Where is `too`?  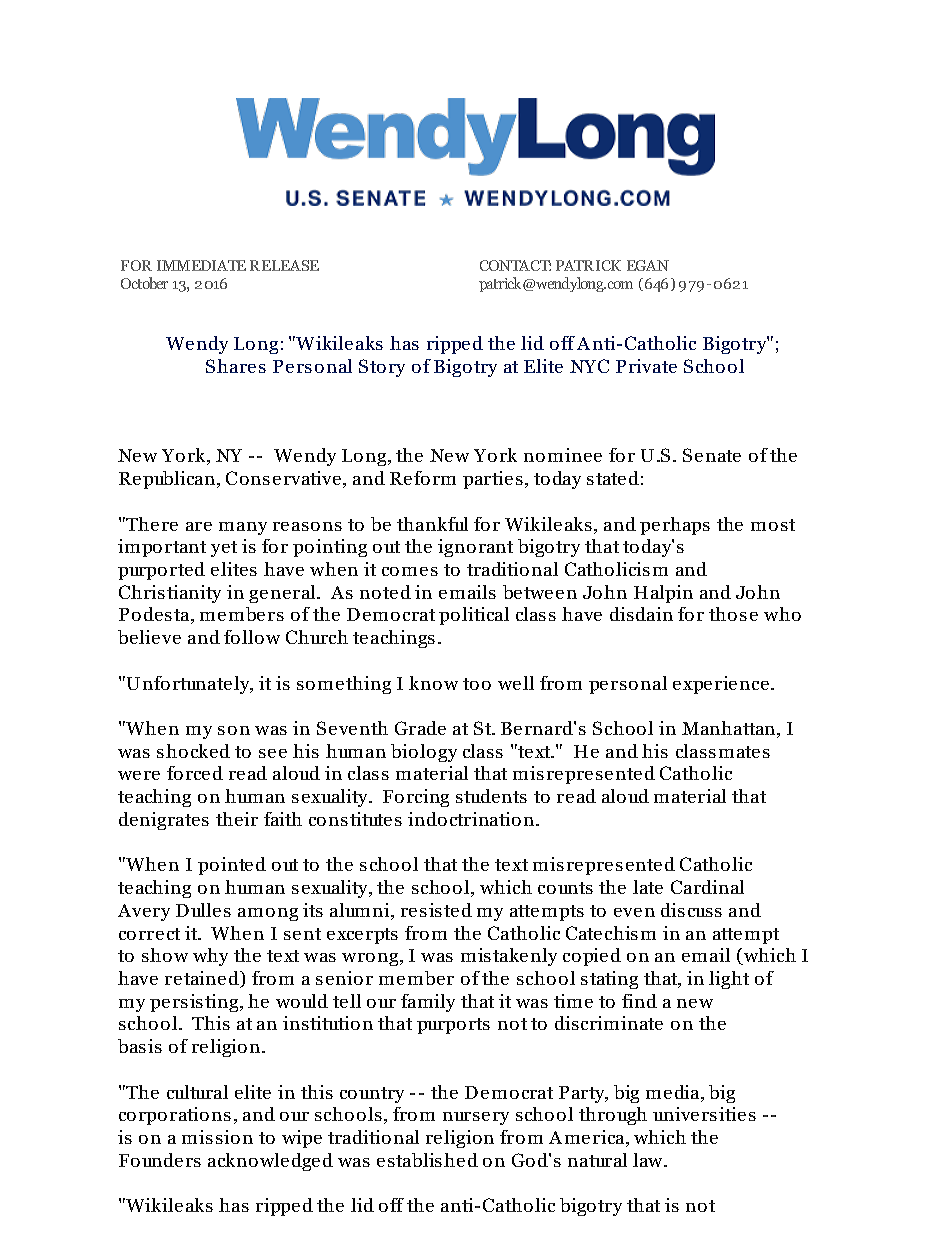
too is located at coordinates (477, 684).
